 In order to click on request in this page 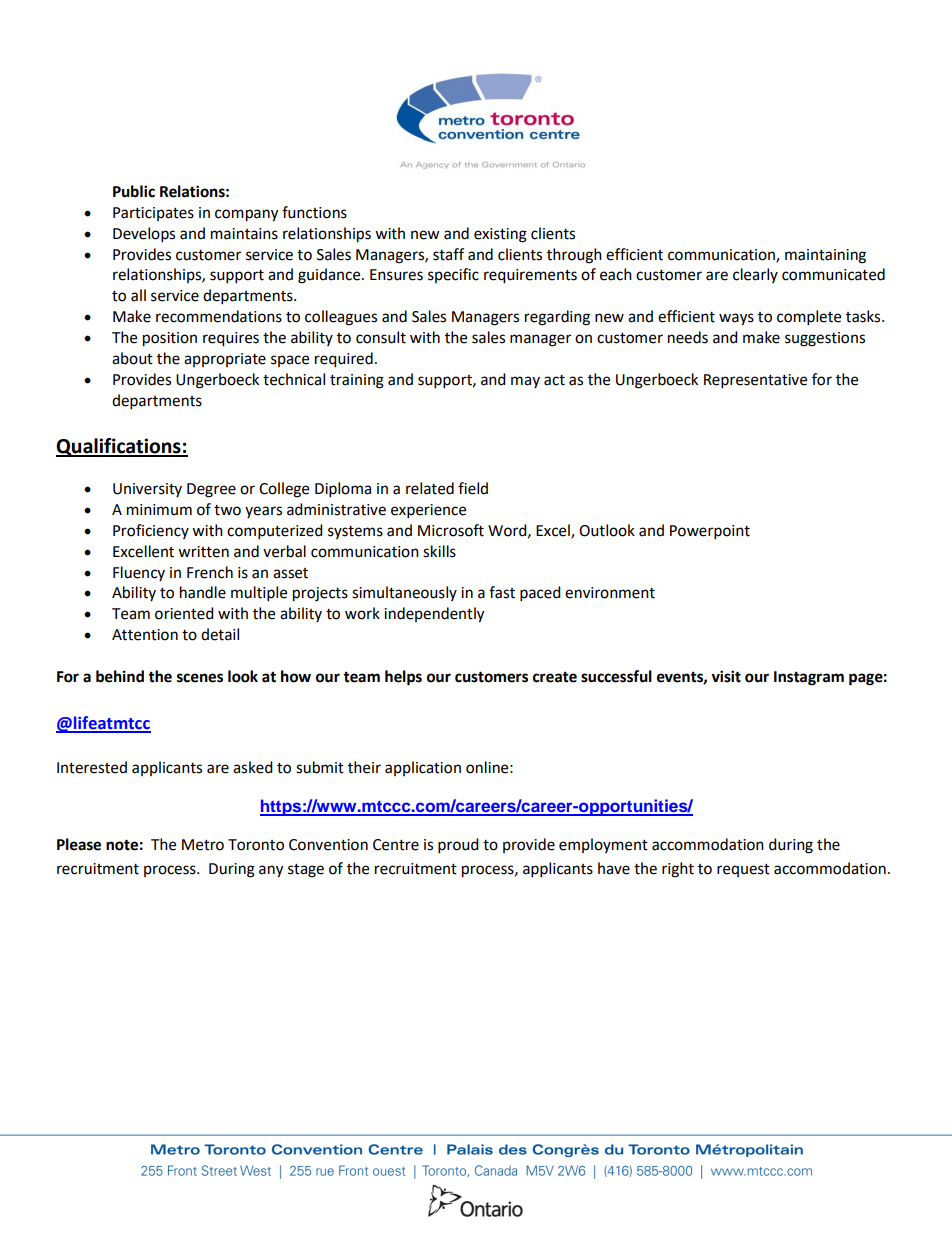, I will do `click(743, 870)`.
